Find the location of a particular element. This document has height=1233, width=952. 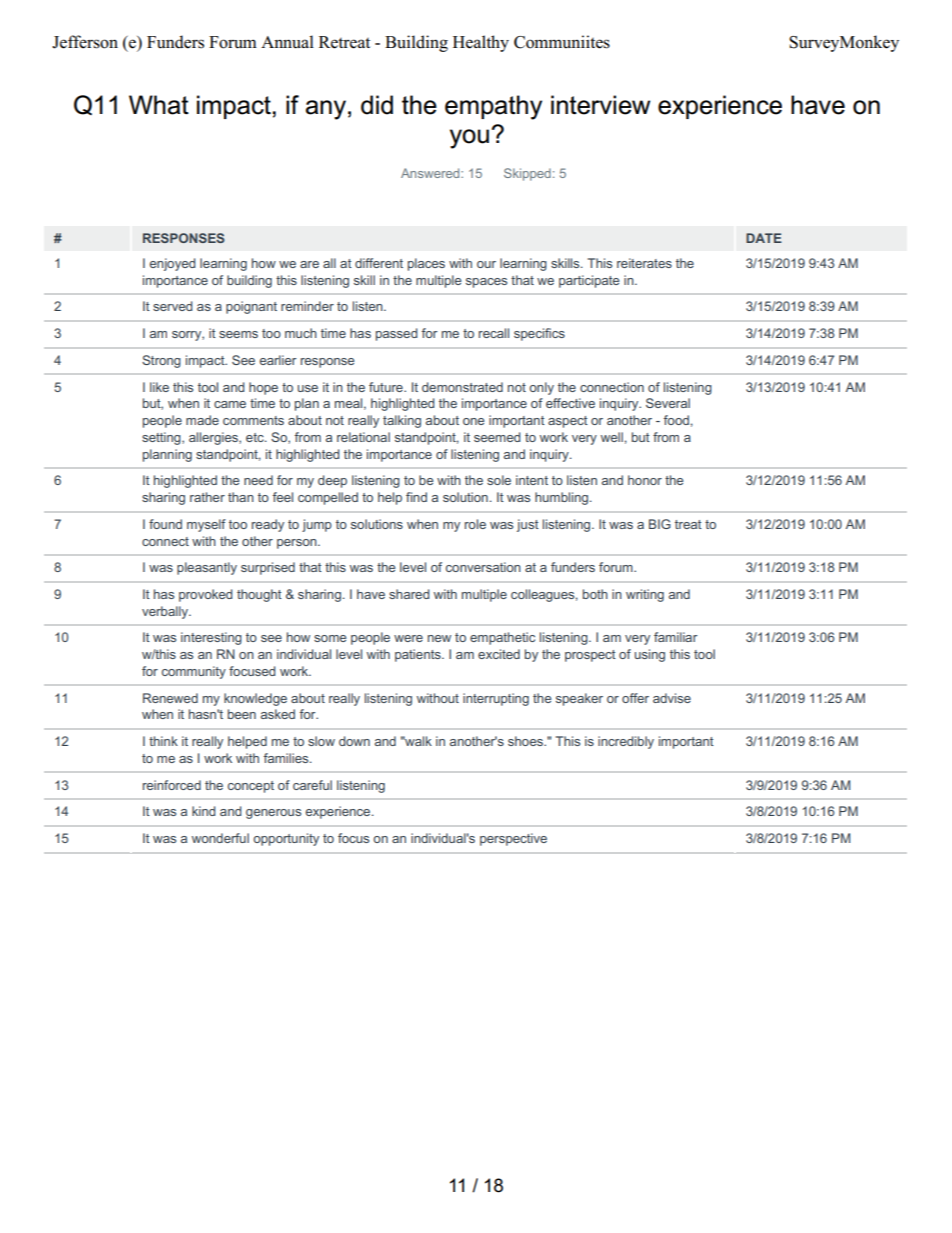

food is located at coordinates (676, 420).
